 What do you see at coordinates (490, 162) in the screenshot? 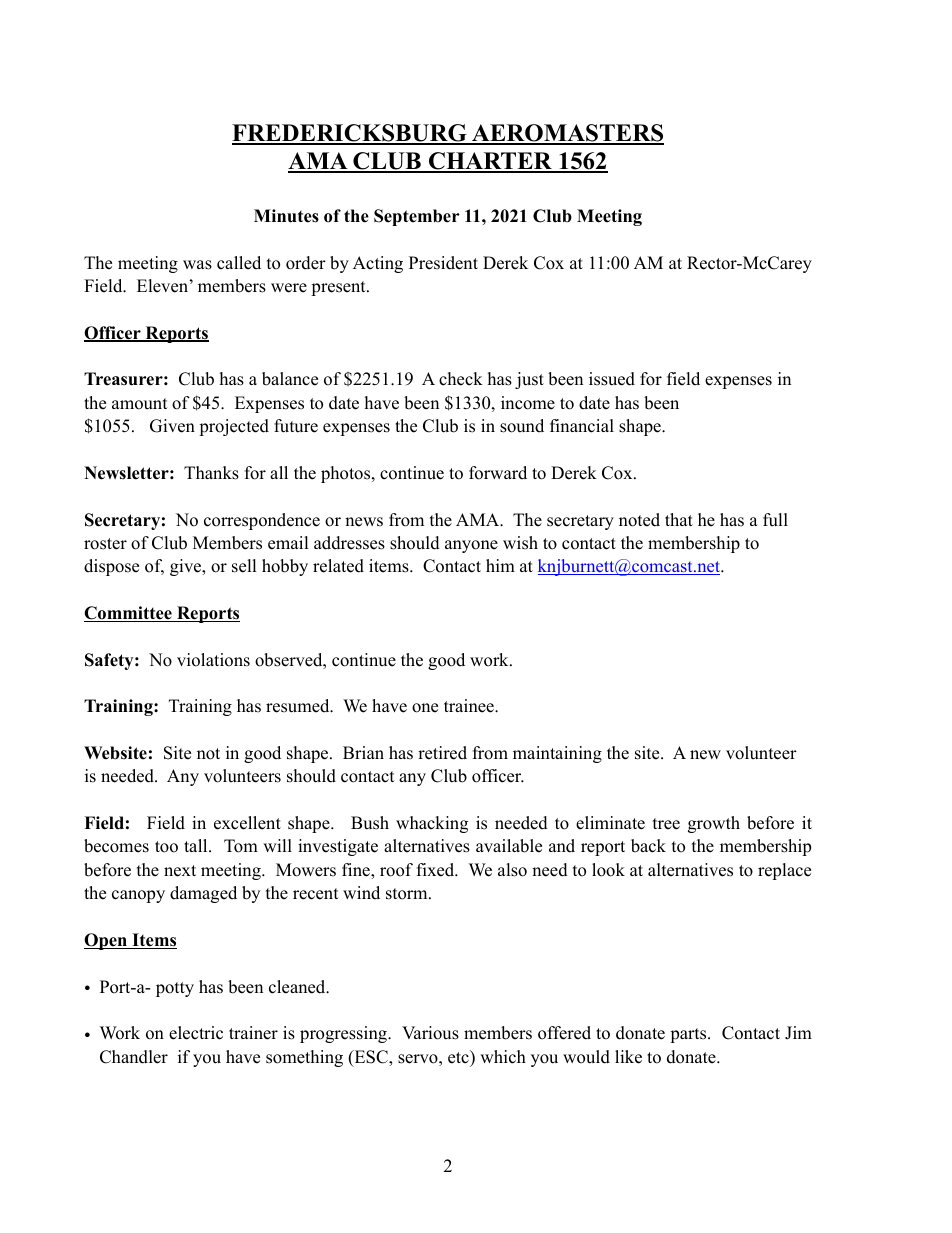
I see `CHARTER` at bounding box center [490, 162].
